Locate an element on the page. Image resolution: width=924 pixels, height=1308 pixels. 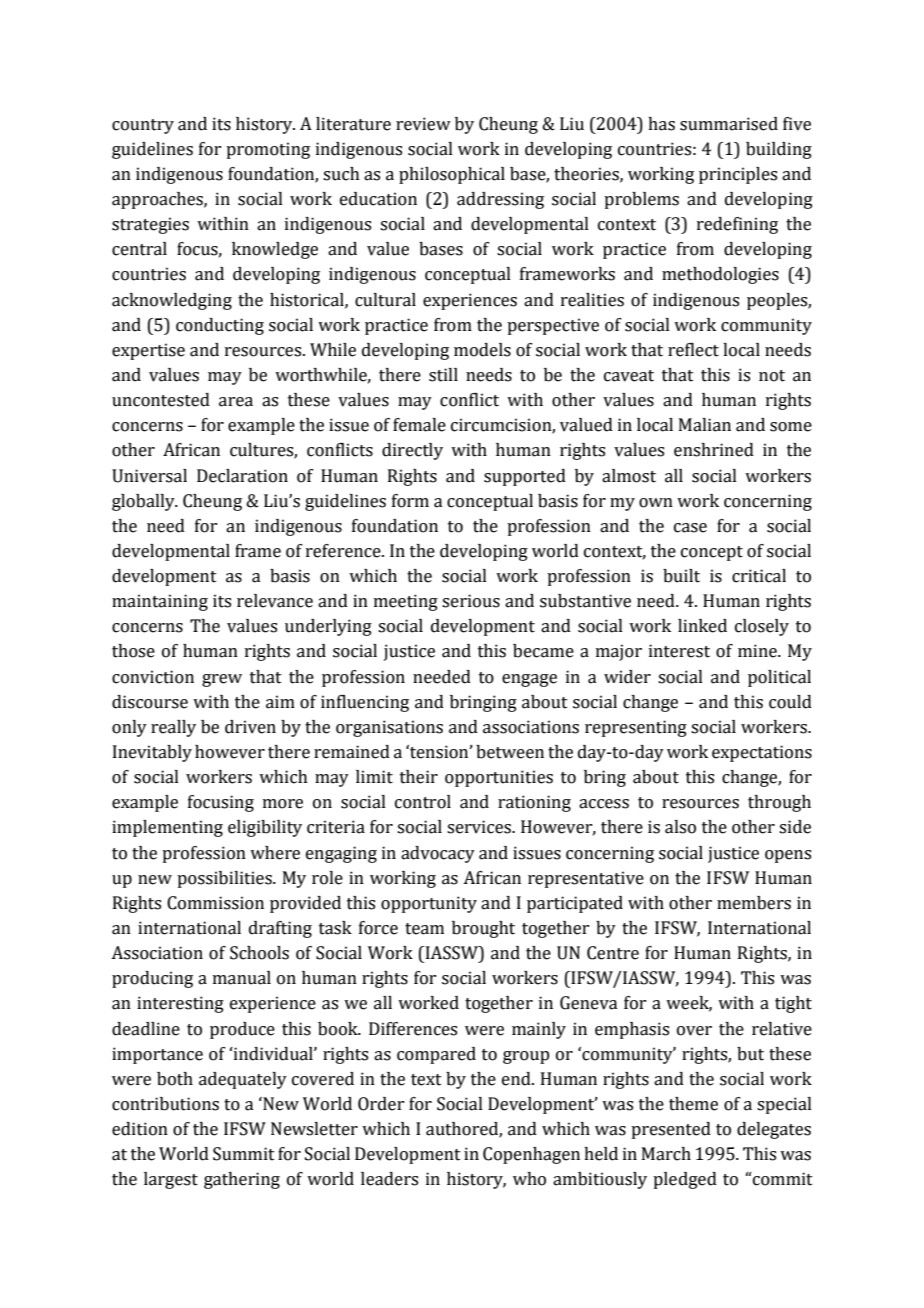
Summit is located at coordinates (244, 1154).
